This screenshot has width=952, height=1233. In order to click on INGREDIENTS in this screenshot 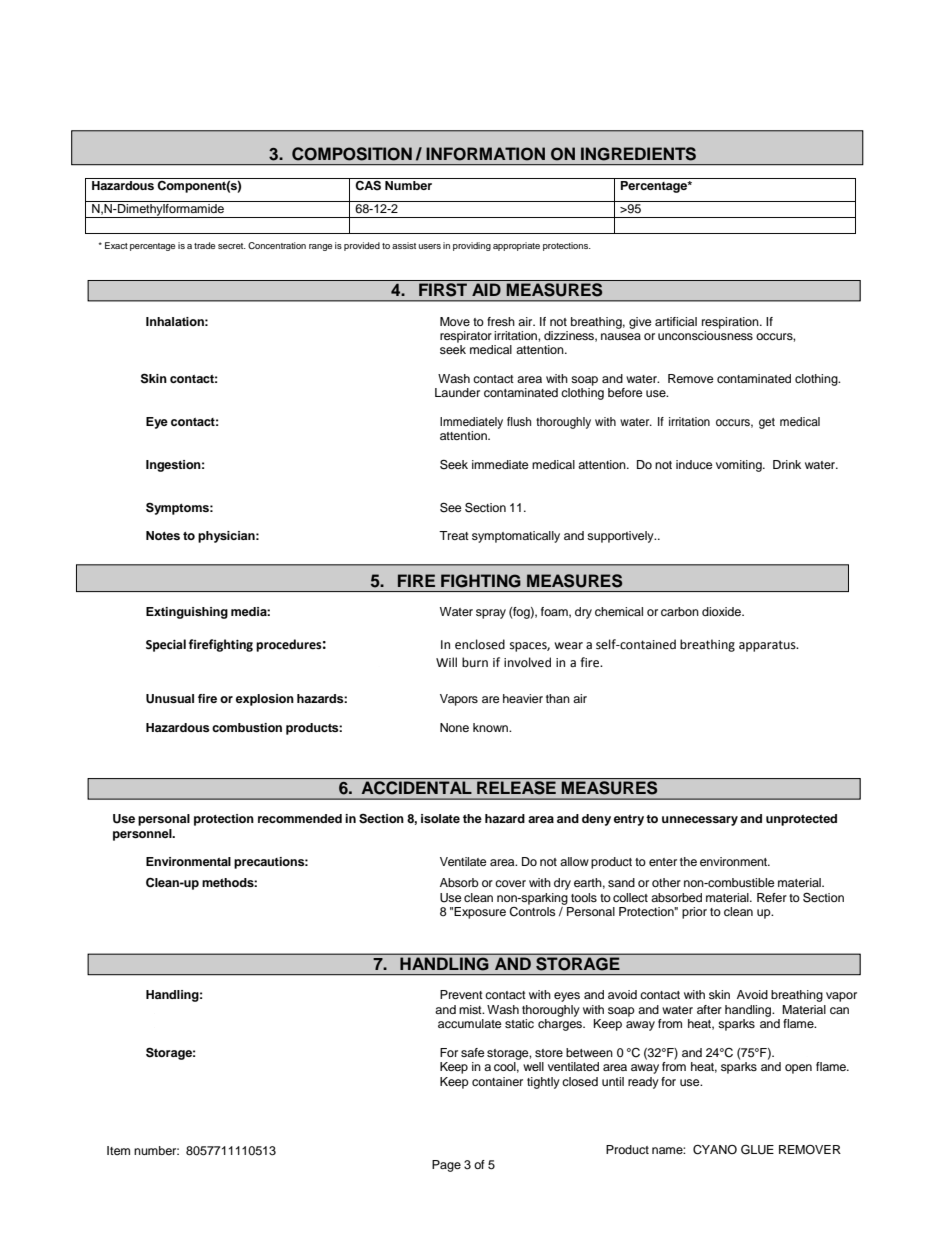, I will do `click(638, 154)`.
